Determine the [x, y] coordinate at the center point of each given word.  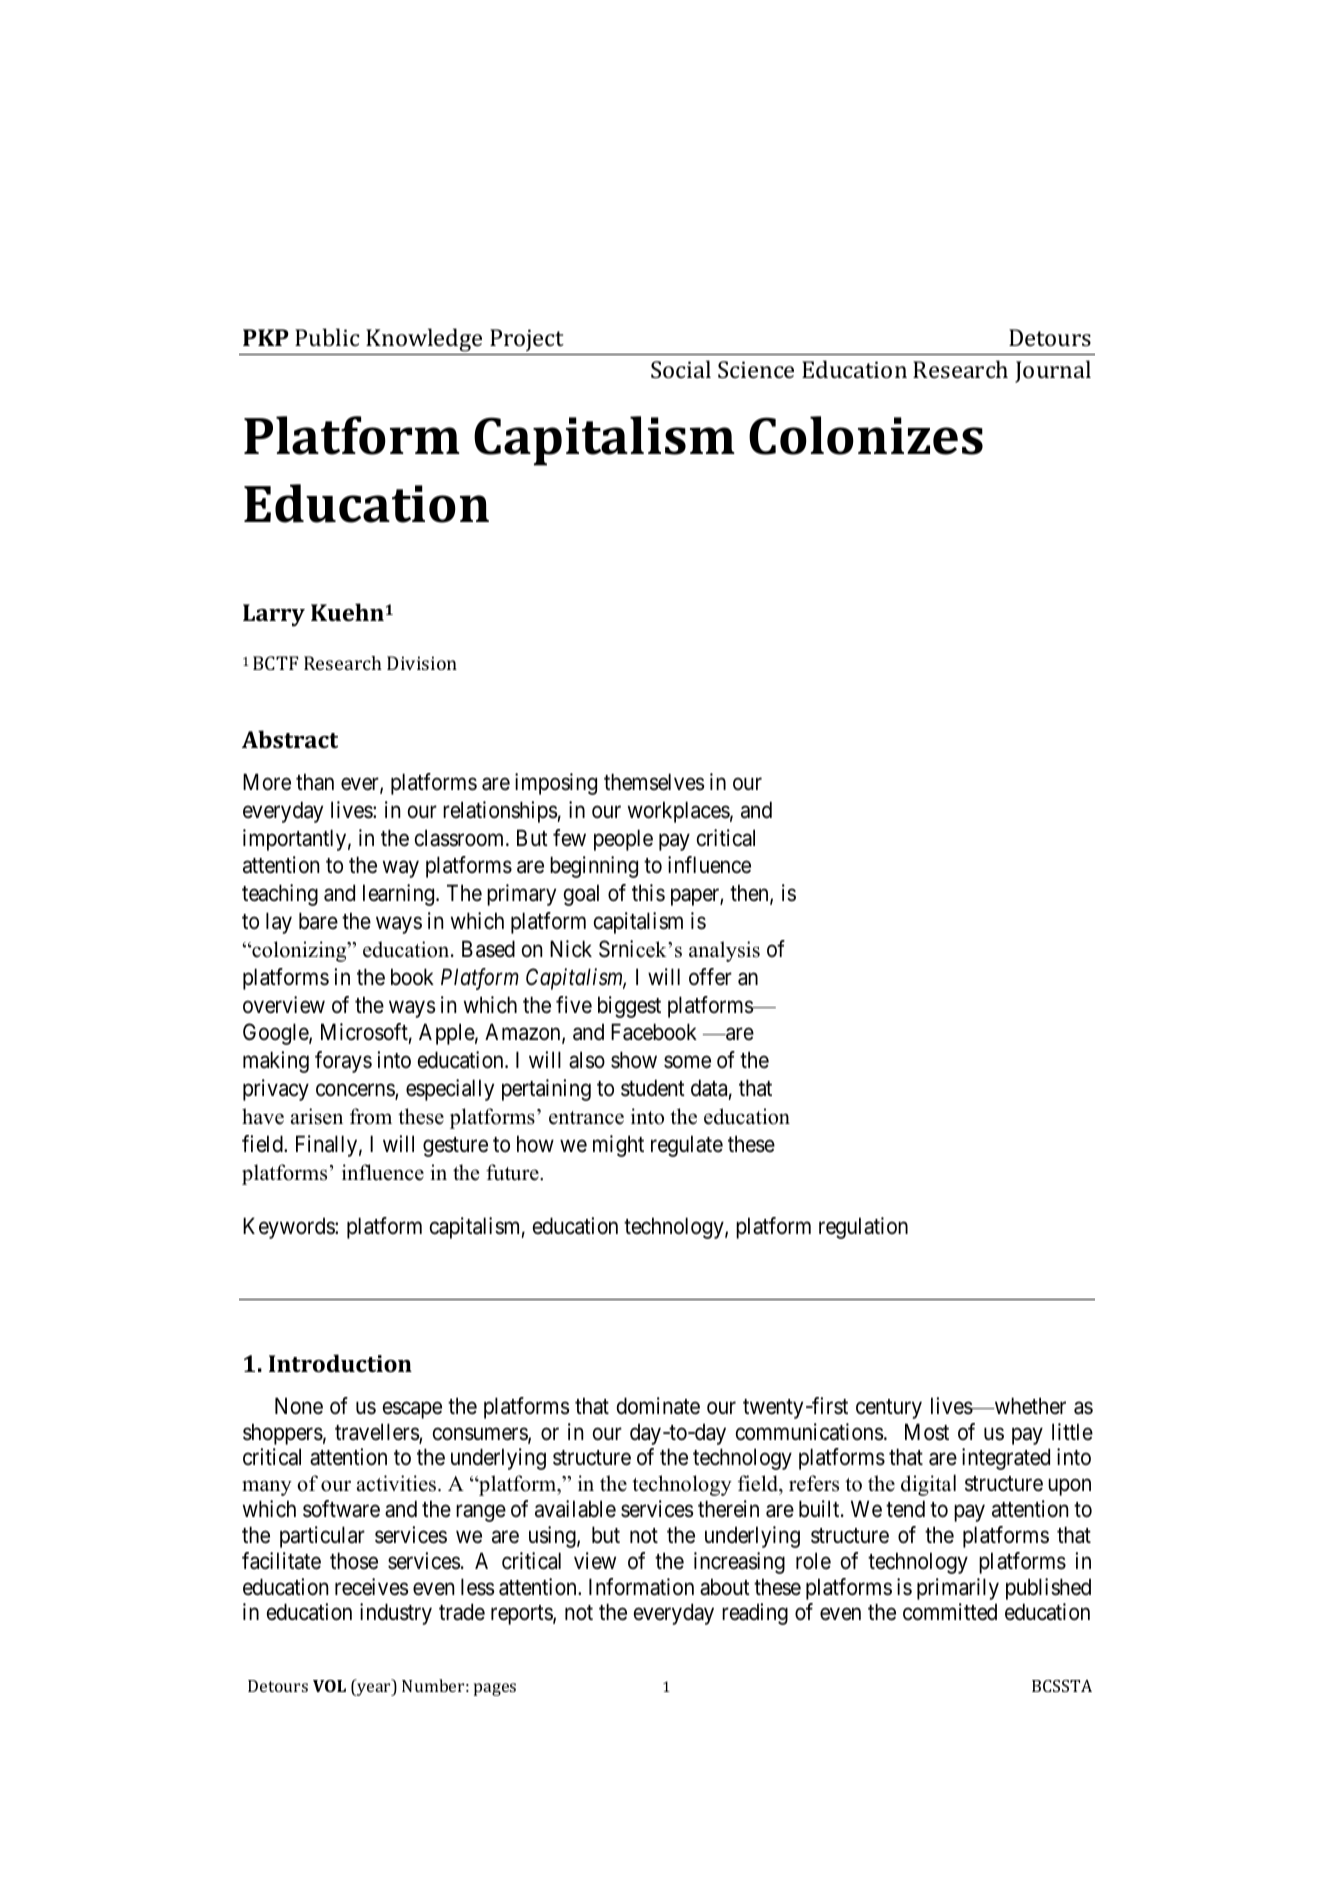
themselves [654, 782]
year [374, 1689]
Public [327, 337]
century [889, 1409]
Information [641, 1587]
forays [343, 1062]
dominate [658, 1406]
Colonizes [866, 435]
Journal [1053, 371]
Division [422, 663]
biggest [629, 1007]
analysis [724, 951]
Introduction [340, 1363]
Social [681, 369]
